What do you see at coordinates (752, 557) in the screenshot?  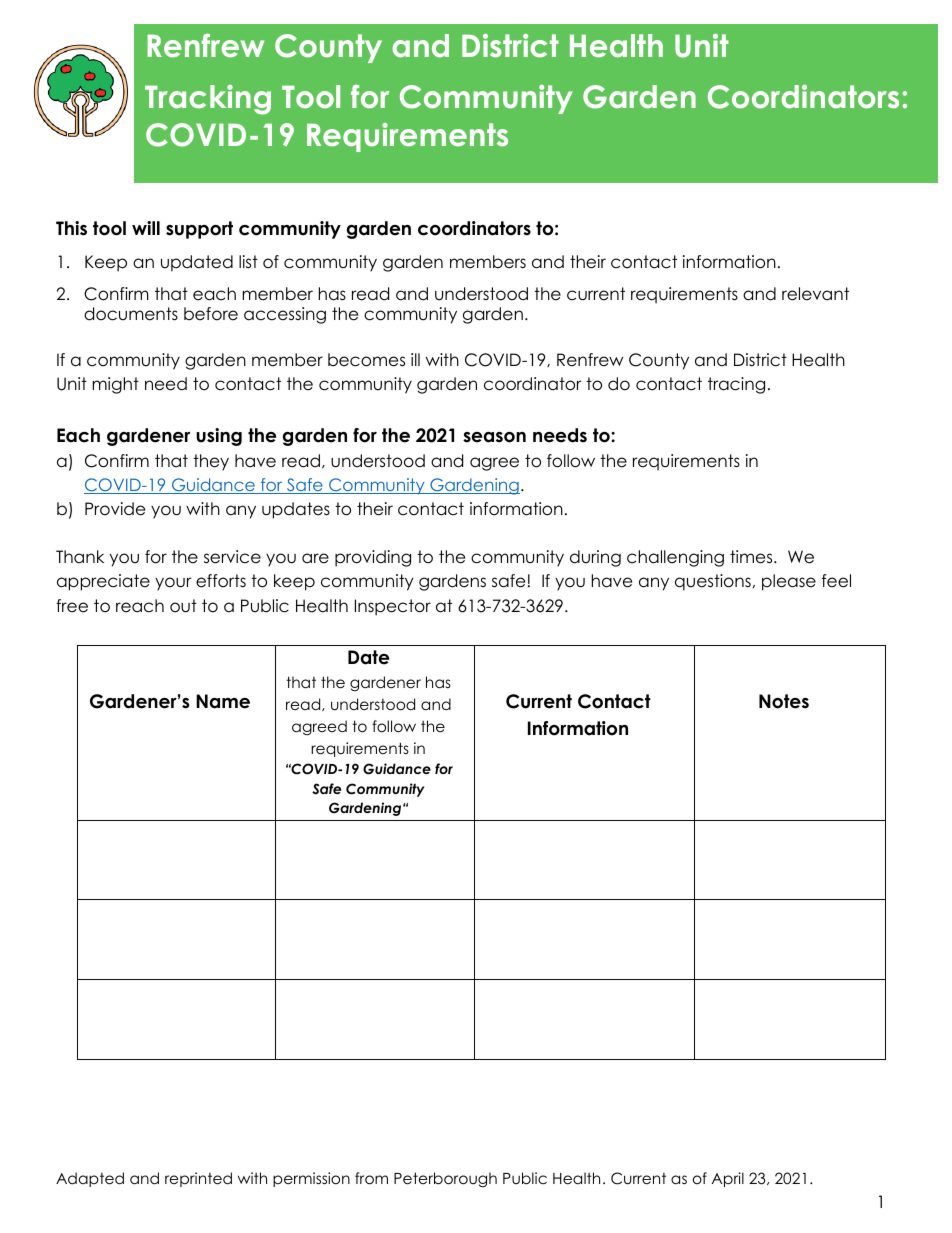 I see `times` at bounding box center [752, 557].
